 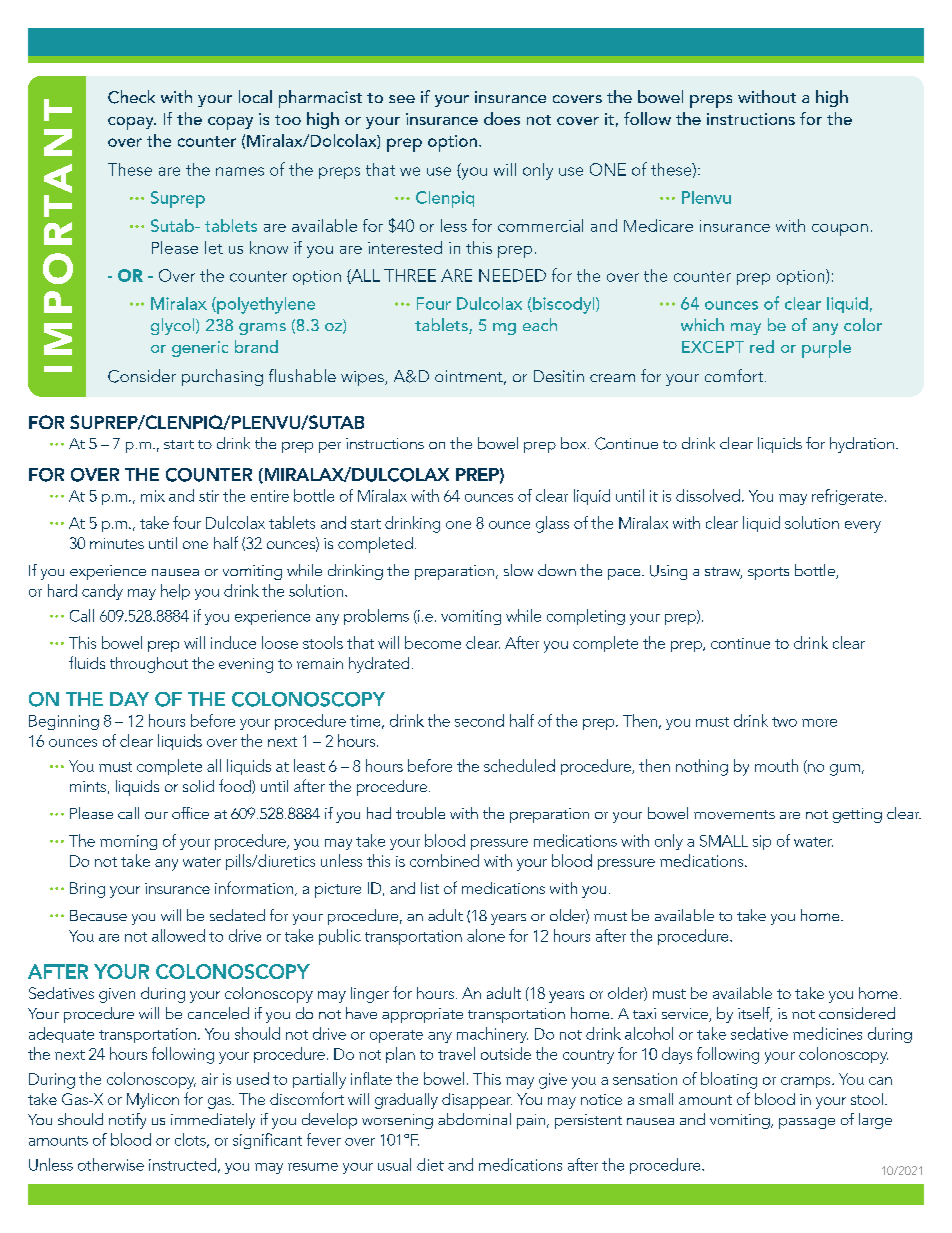 I want to click on become, so click(x=433, y=642).
